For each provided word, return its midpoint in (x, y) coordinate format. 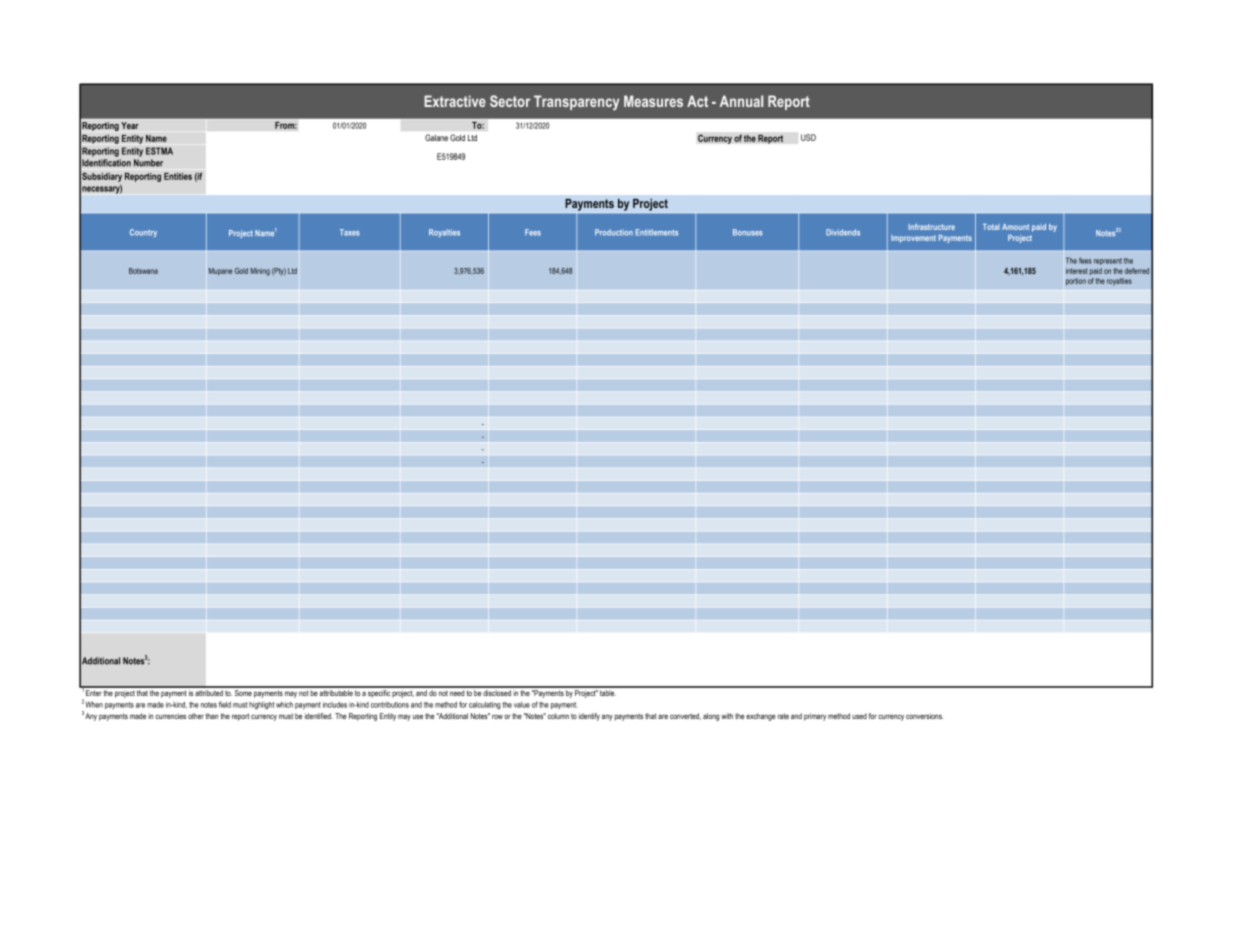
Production (614, 232)
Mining (260, 272)
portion (1076, 281)
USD (808, 137)
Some (243, 691)
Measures (653, 101)
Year (130, 125)
